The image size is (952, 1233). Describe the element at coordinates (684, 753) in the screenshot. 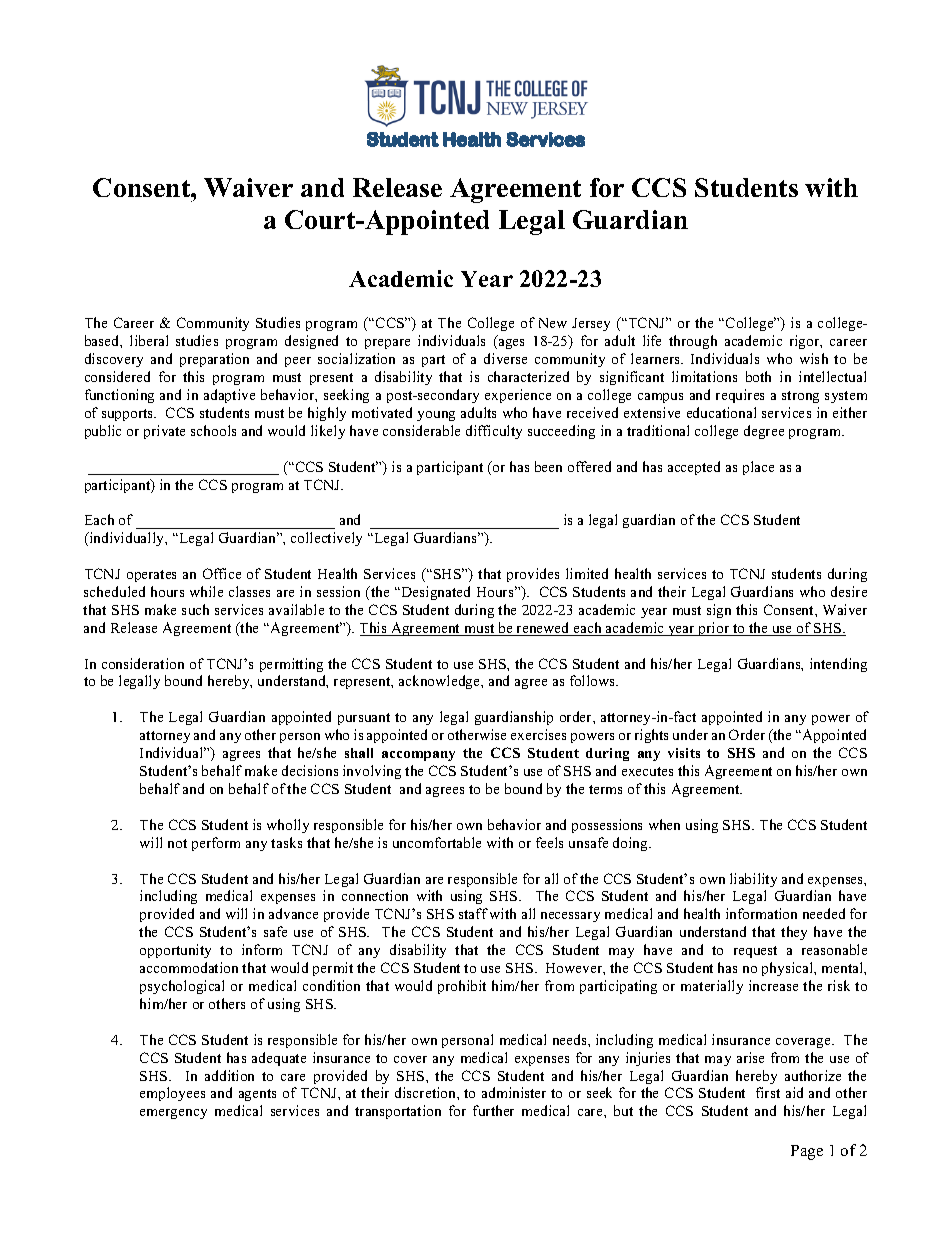

I see `visits` at that location.
